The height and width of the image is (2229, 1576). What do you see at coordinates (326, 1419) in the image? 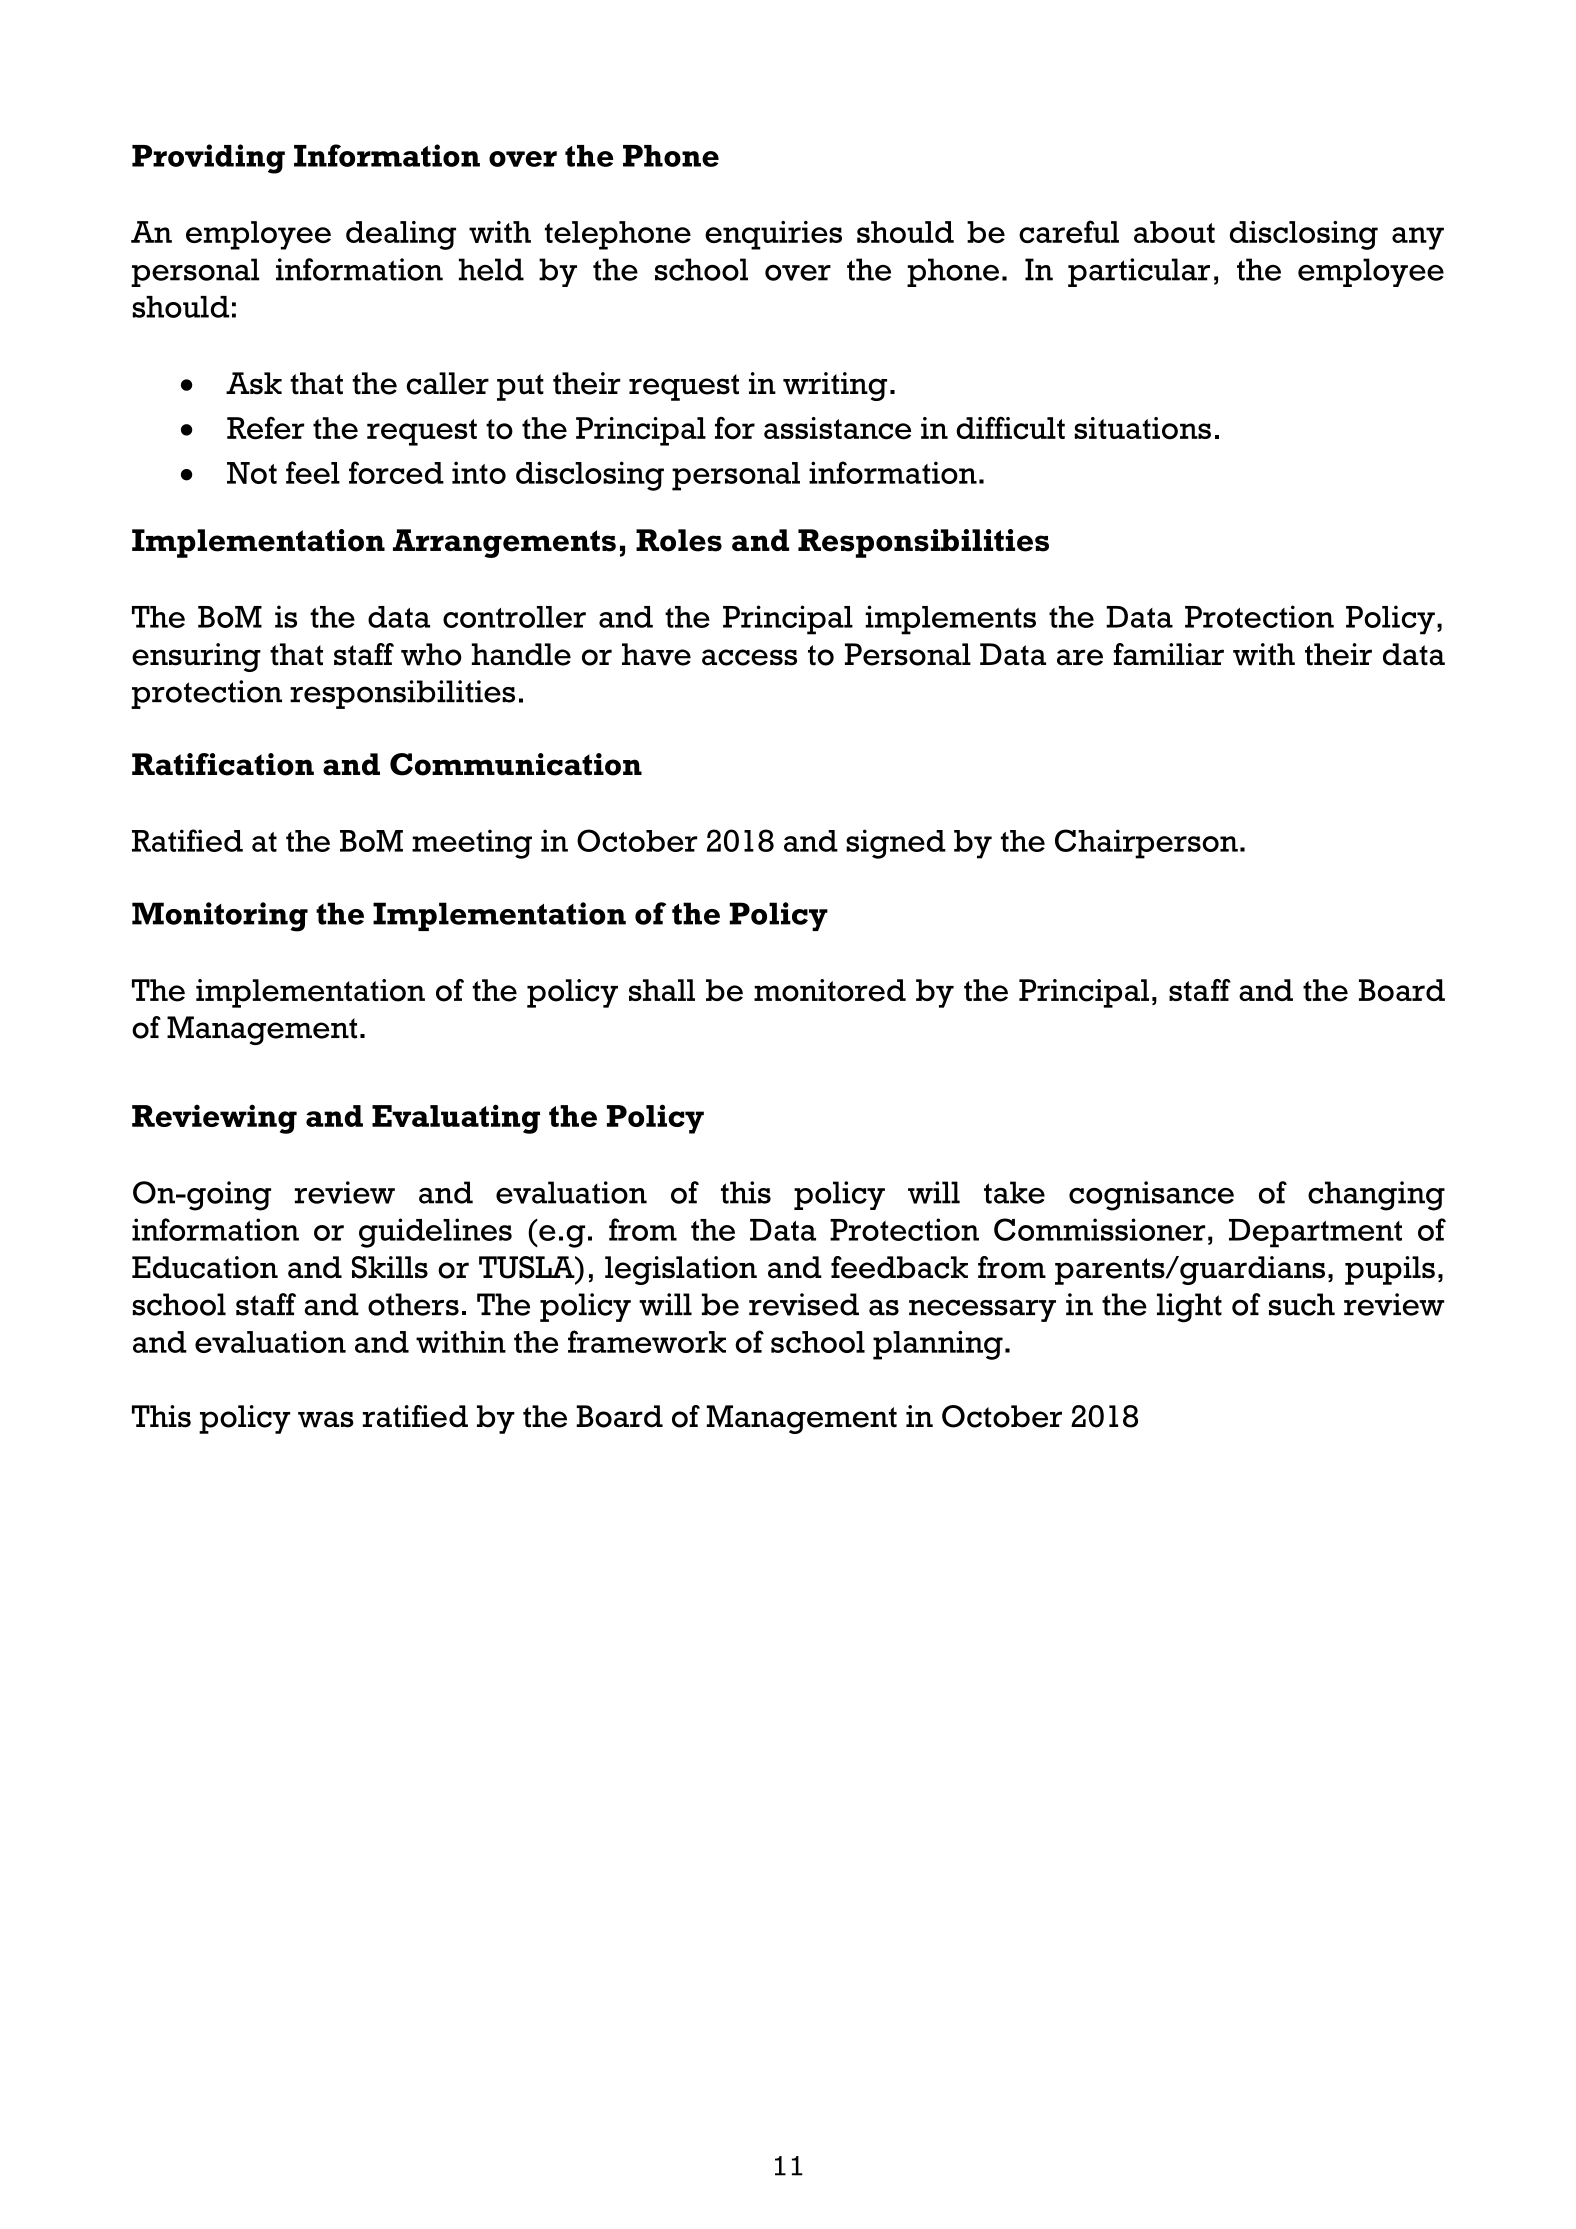
I see `was` at bounding box center [326, 1419].
